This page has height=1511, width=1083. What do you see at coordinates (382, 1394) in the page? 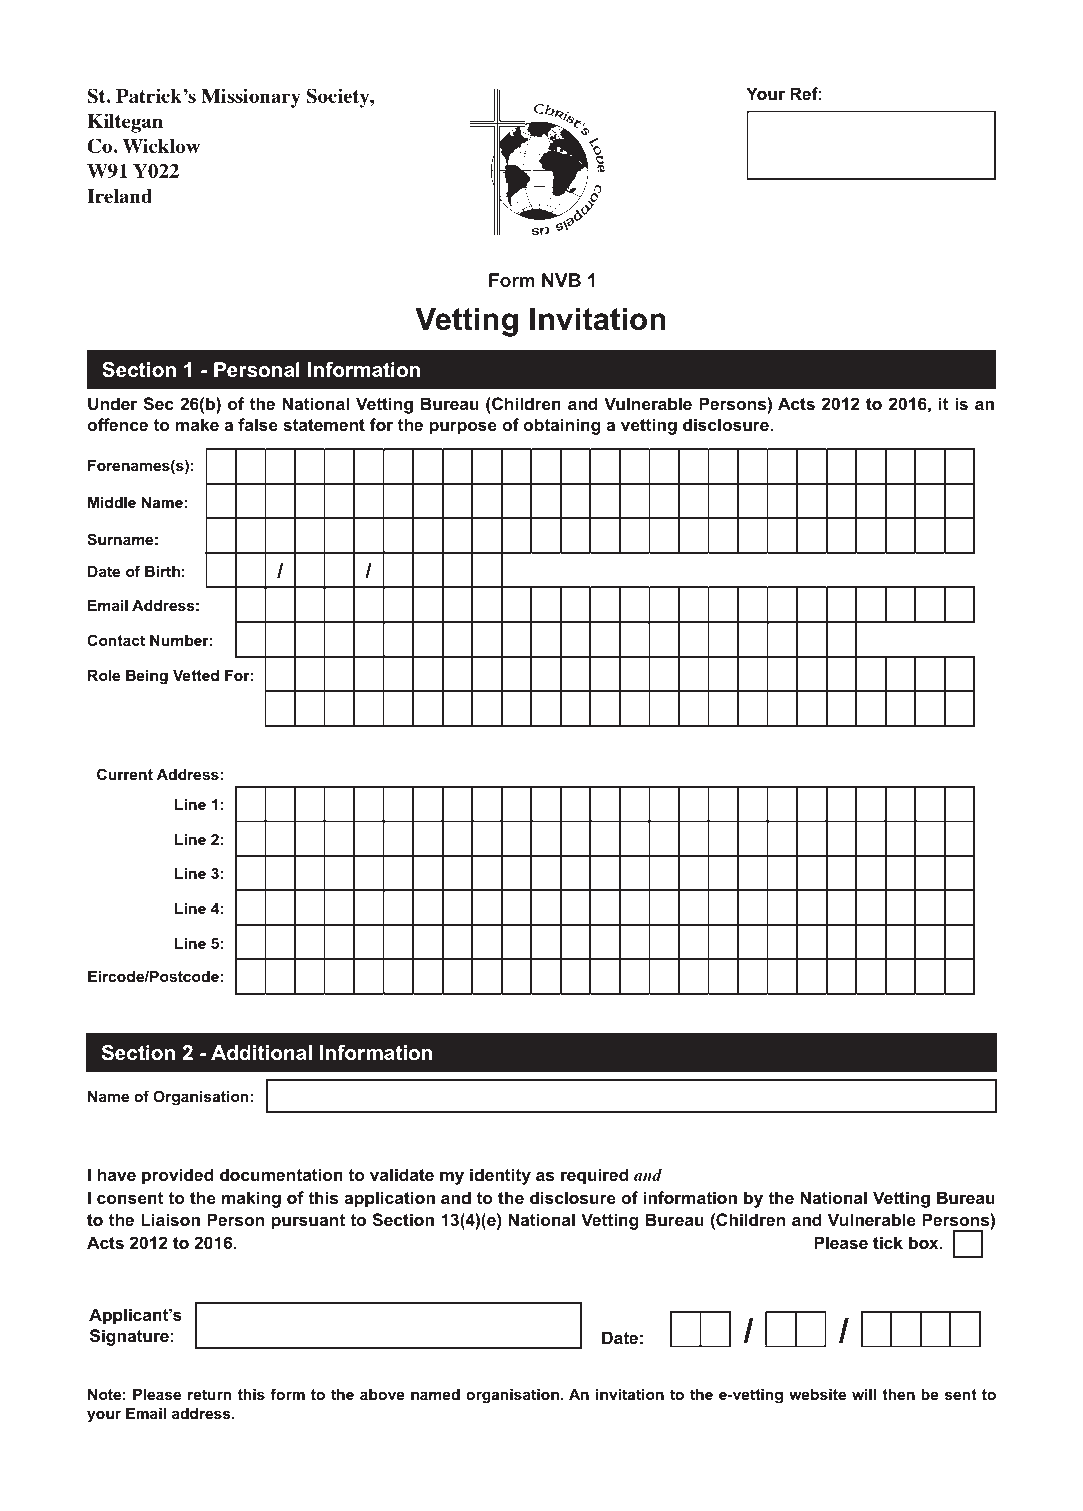
I see `above` at bounding box center [382, 1394].
